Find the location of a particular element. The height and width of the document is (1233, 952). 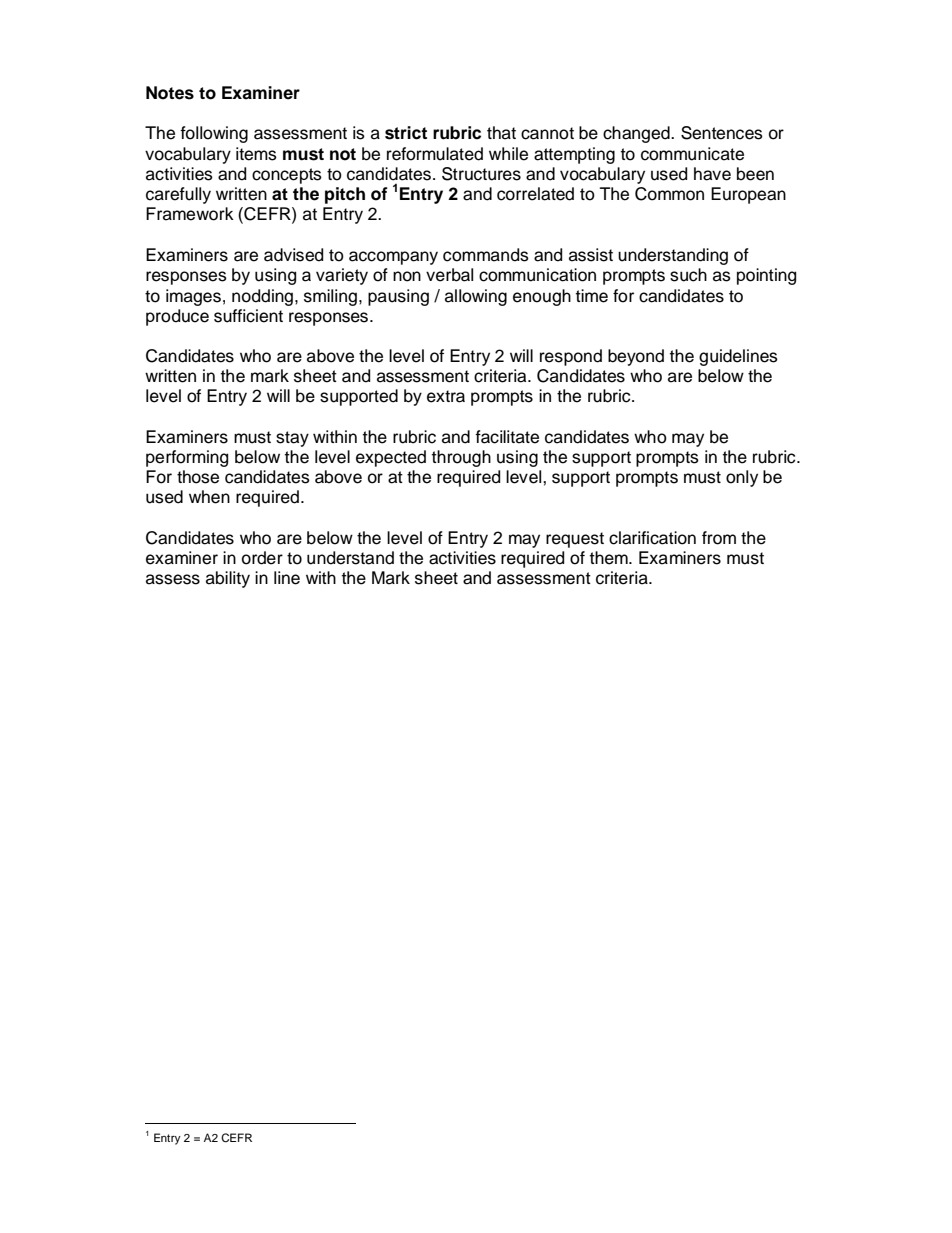

Sentences is located at coordinates (722, 133).
